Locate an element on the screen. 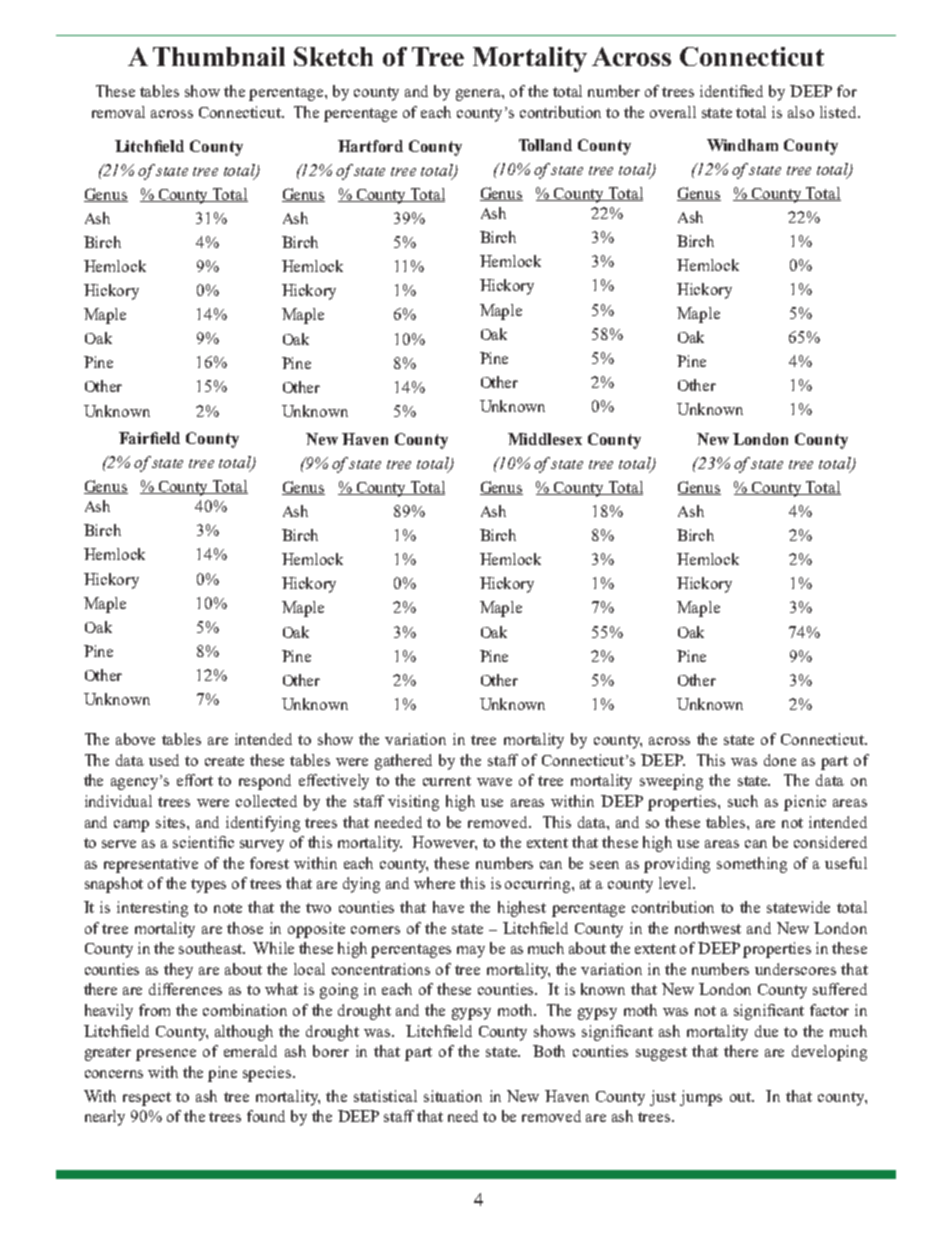  sites is located at coordinates (172, 822).
